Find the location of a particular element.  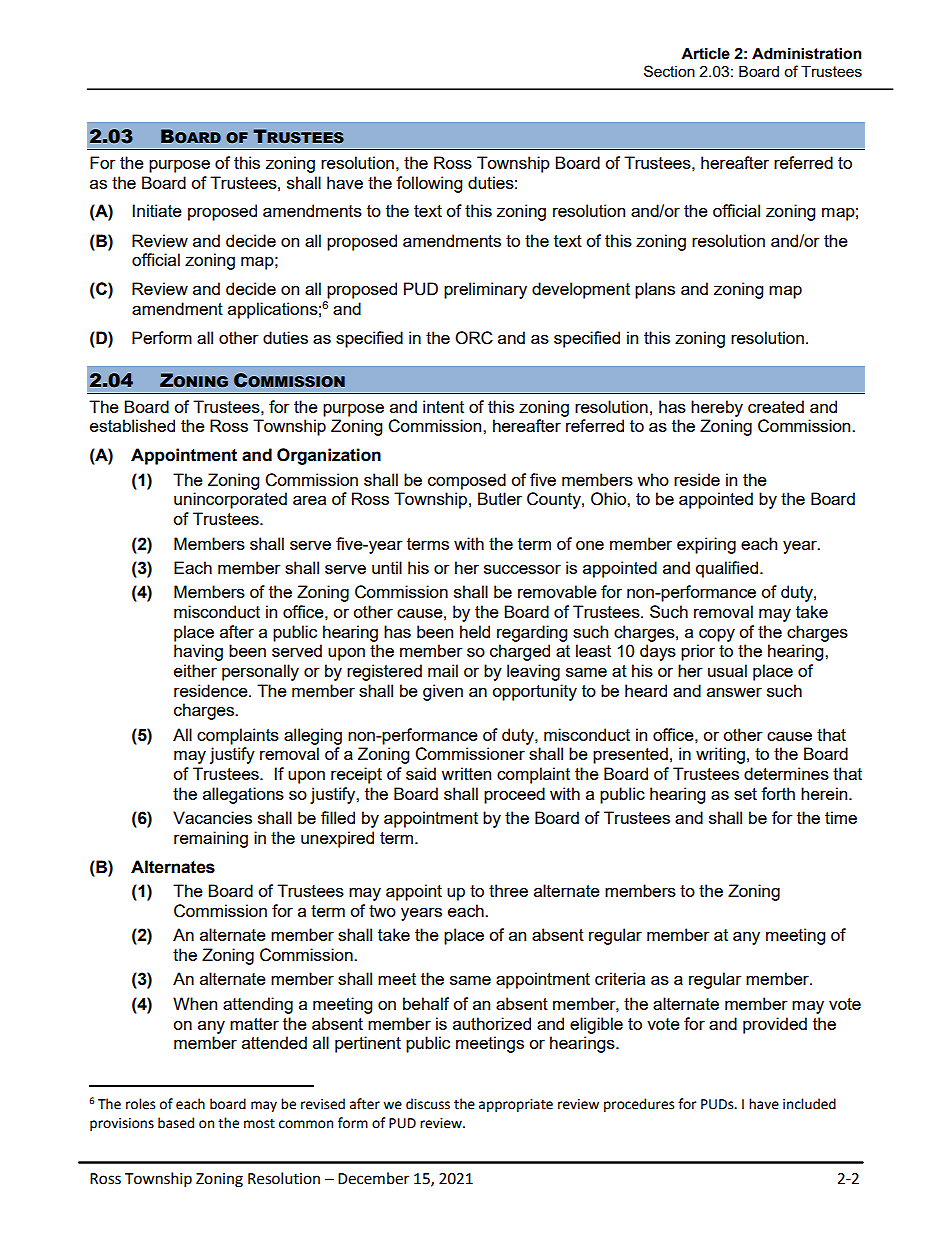

held is located at coordinates (475, 631).
